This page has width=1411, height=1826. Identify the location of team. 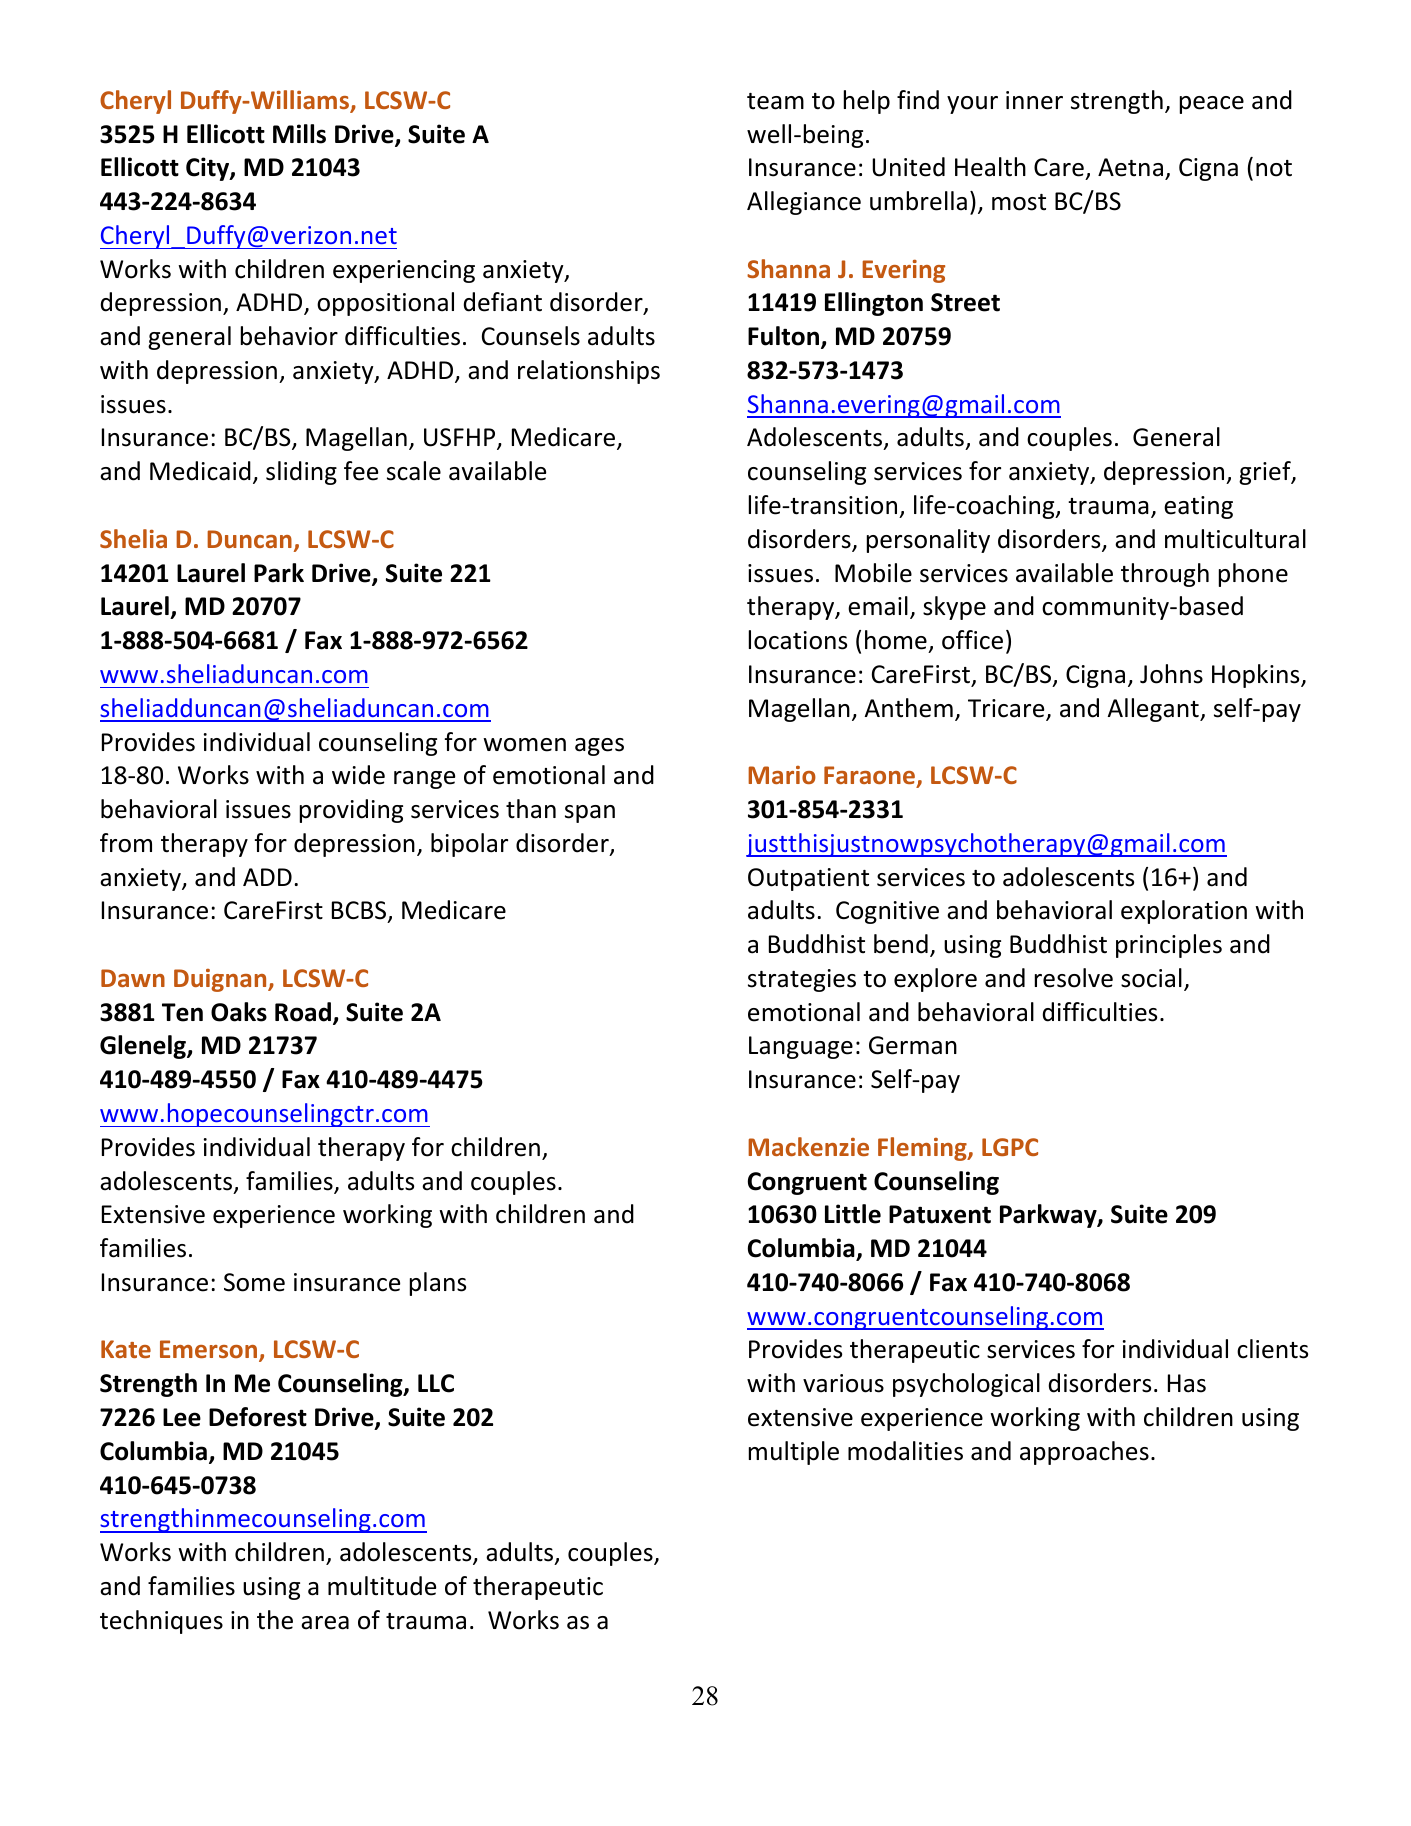
(775, 101).
